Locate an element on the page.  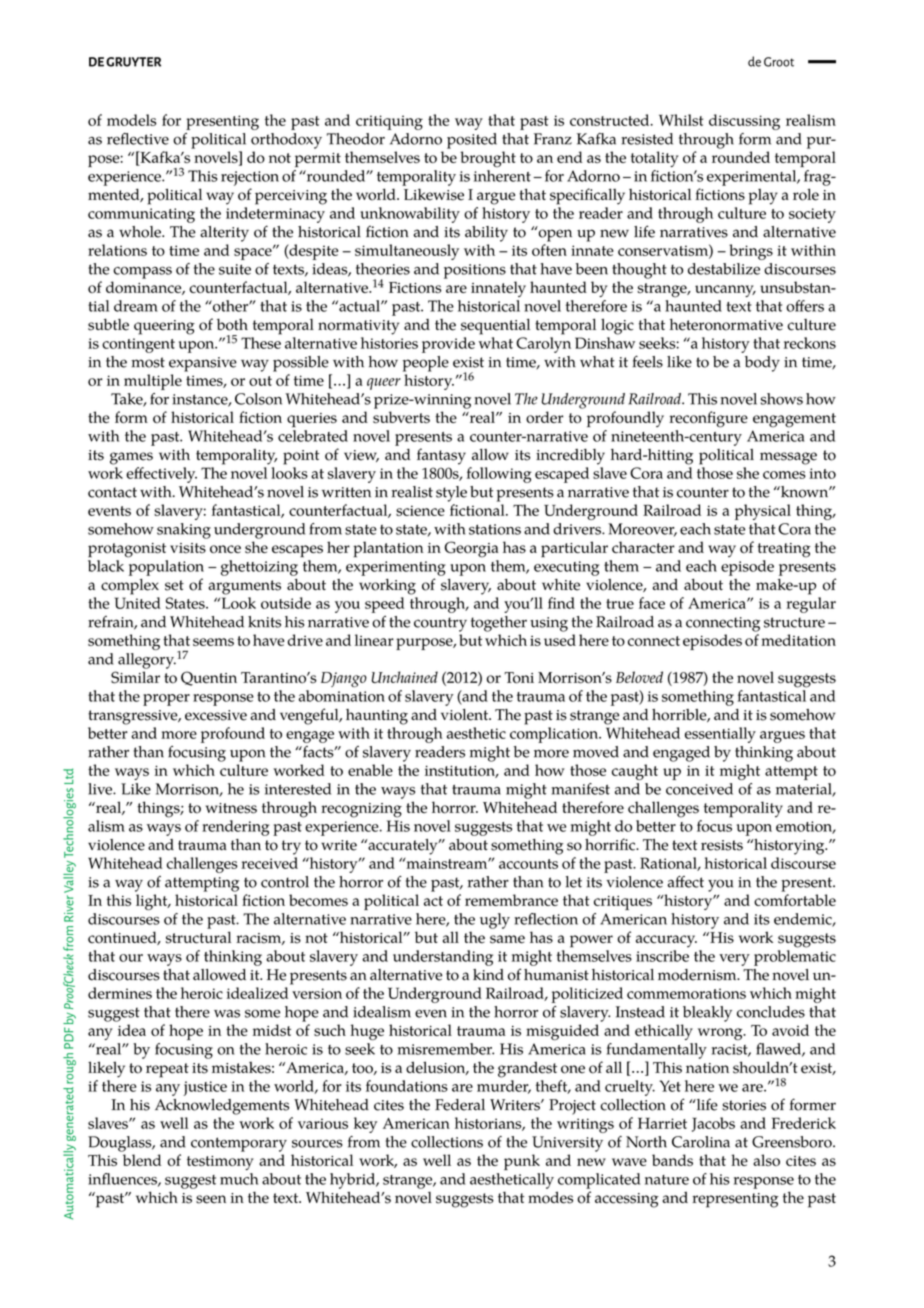
country is located at coordinates (440, 624).
